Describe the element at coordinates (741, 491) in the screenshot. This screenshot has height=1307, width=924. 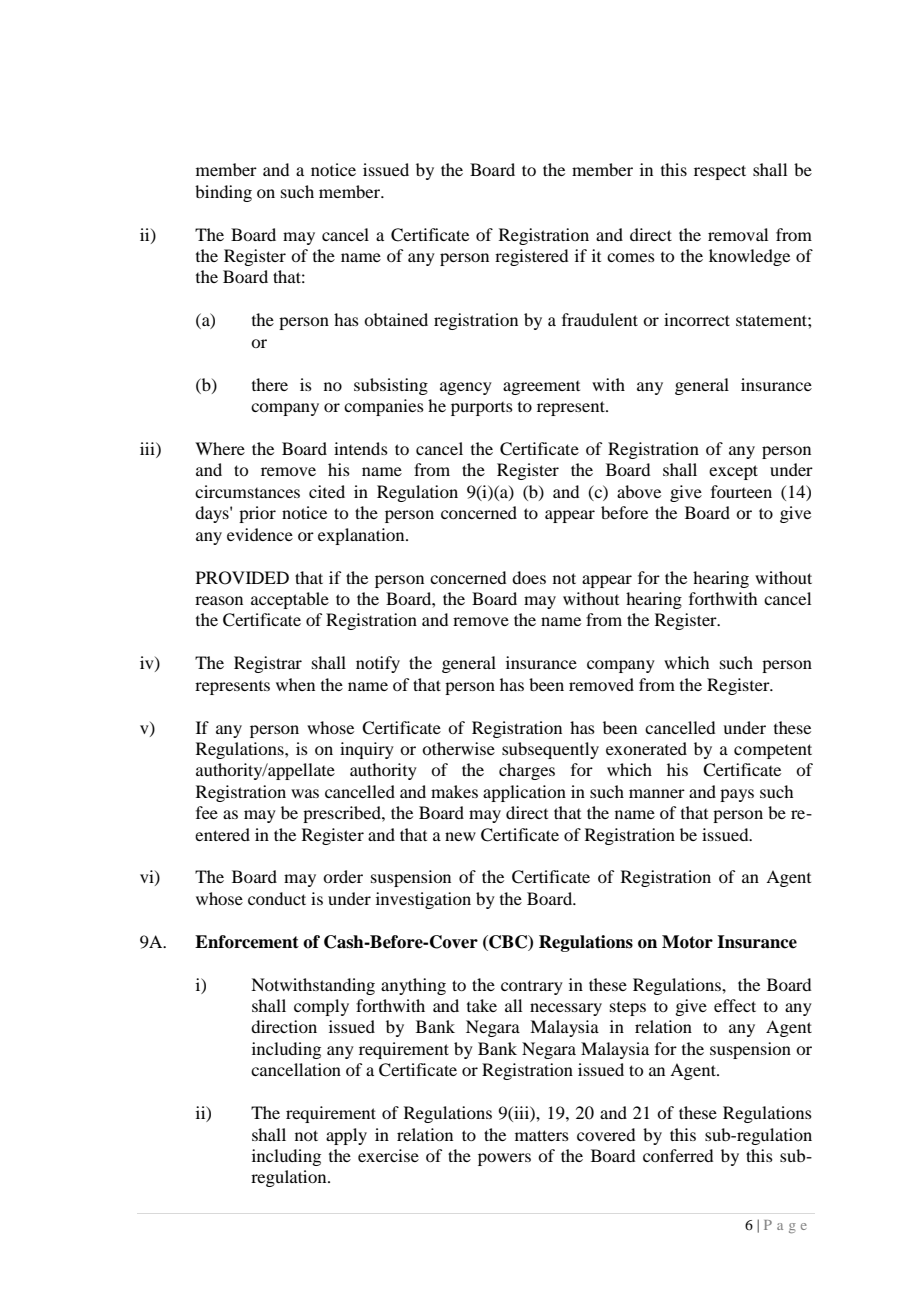
I see `fourteen` at that location.
